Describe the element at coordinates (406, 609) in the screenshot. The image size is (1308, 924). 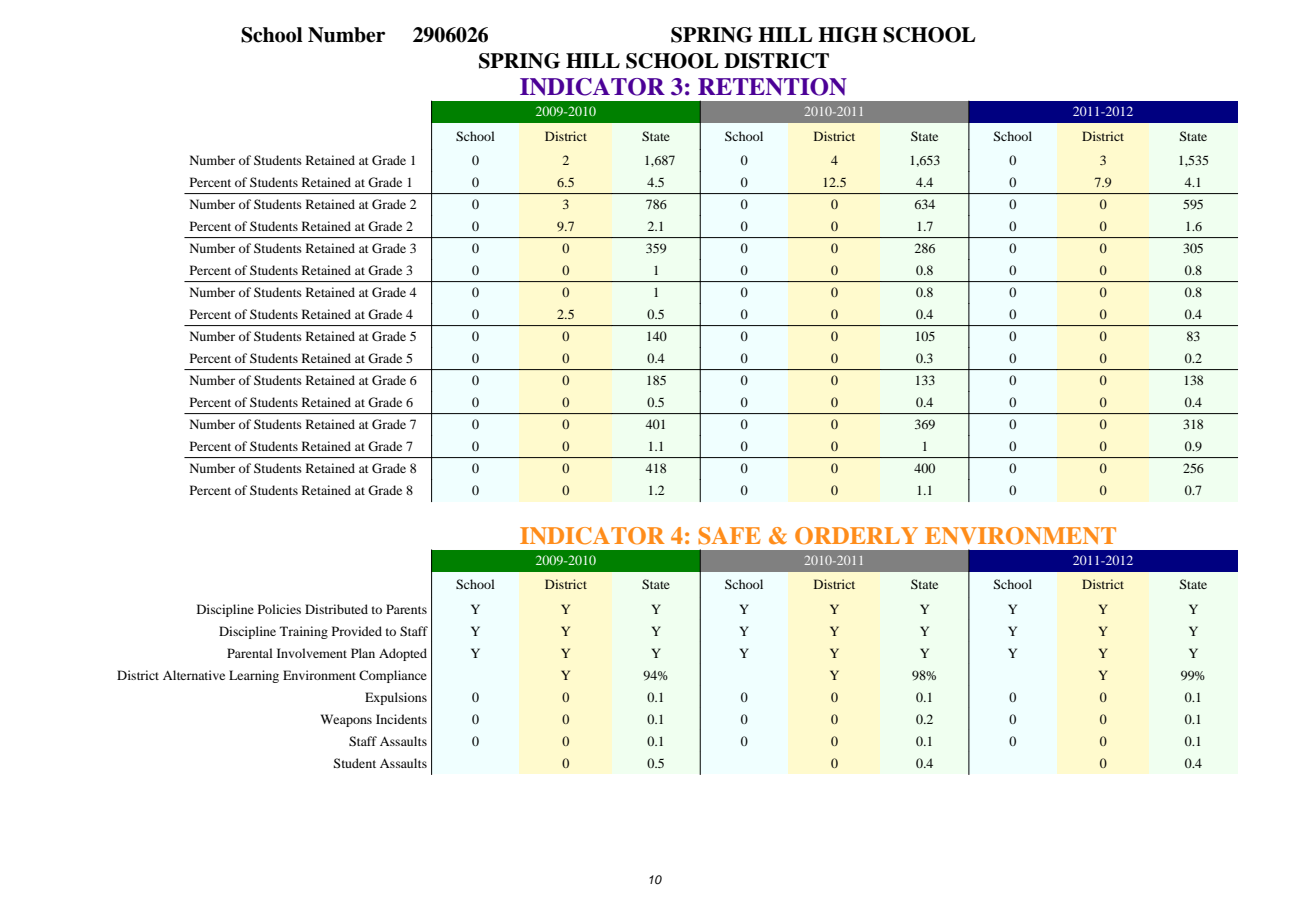
I see `Parents` at that location.
